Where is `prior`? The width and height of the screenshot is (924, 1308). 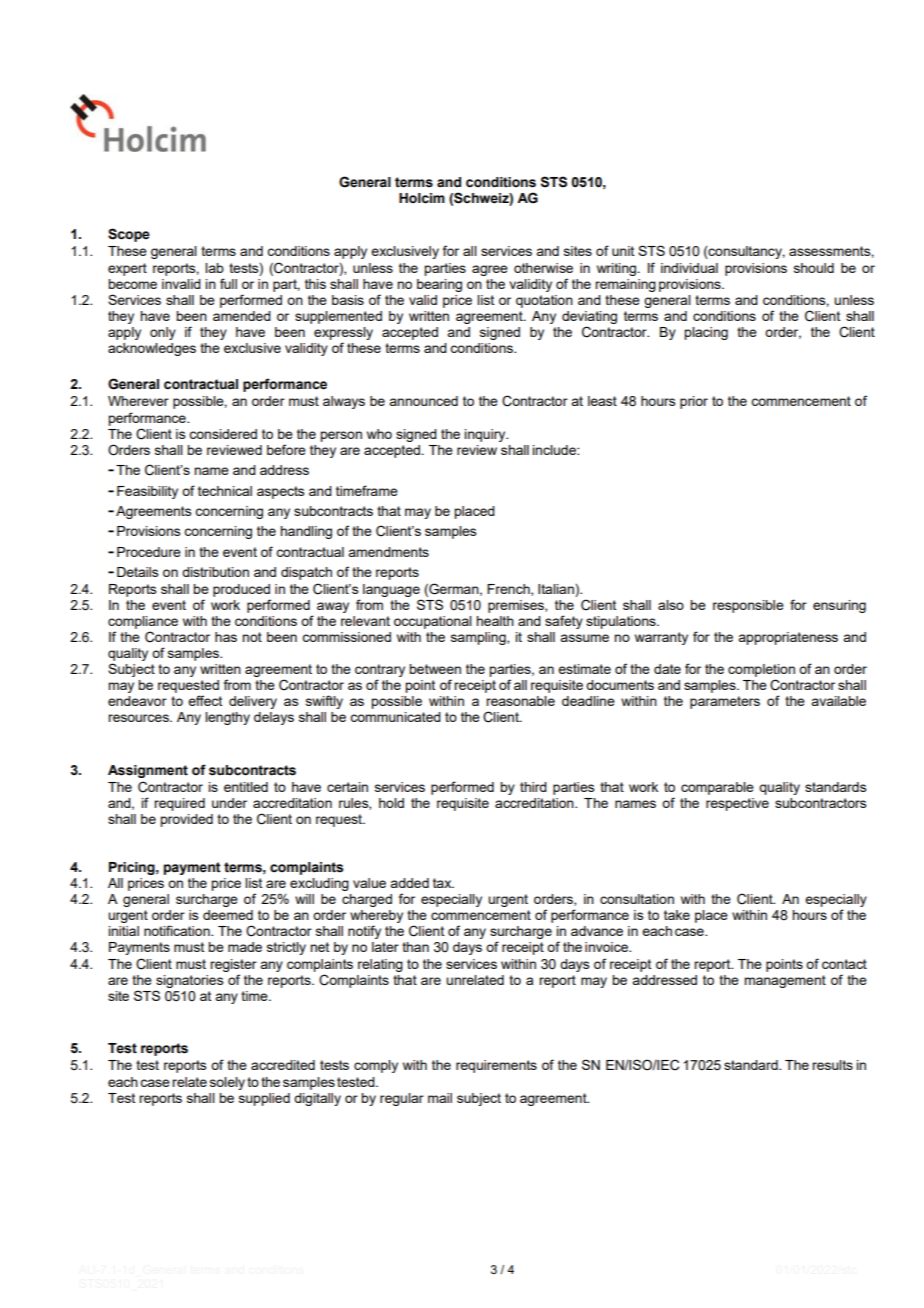 prior is located at coordinates (694, 402).
